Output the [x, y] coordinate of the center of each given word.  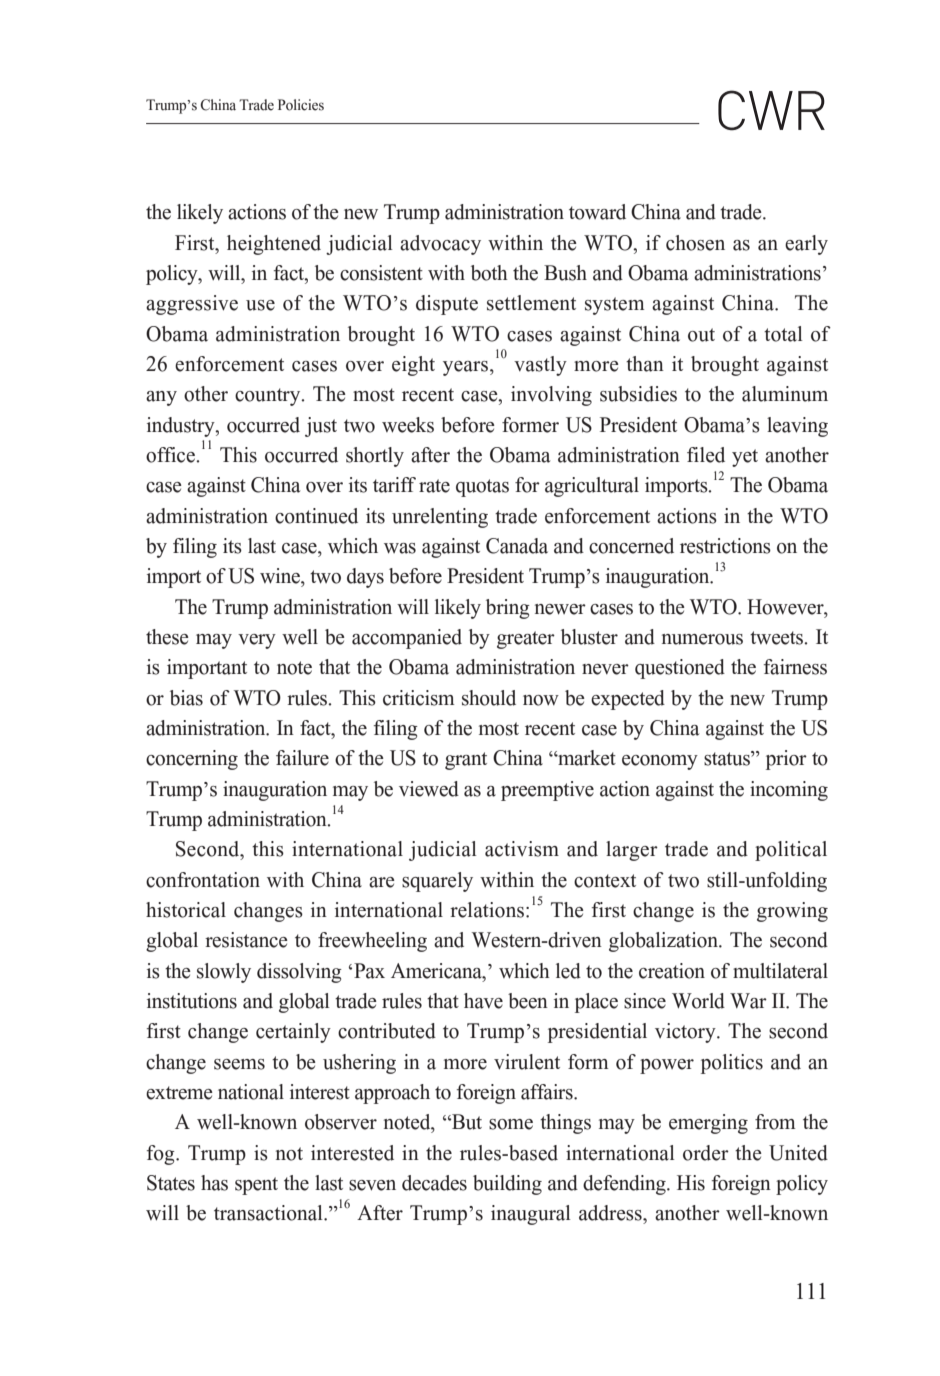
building [507, 1185]
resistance [246, 940]
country [269, 397]
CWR [771, 110]
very [257, 641]
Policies [301, 105]
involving [551, 396]
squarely [437, 882]
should [489, 698]
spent [256, 1186]
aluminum [785, 394]
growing [792, 912]
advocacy [440, 245]
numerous [702, 639]
